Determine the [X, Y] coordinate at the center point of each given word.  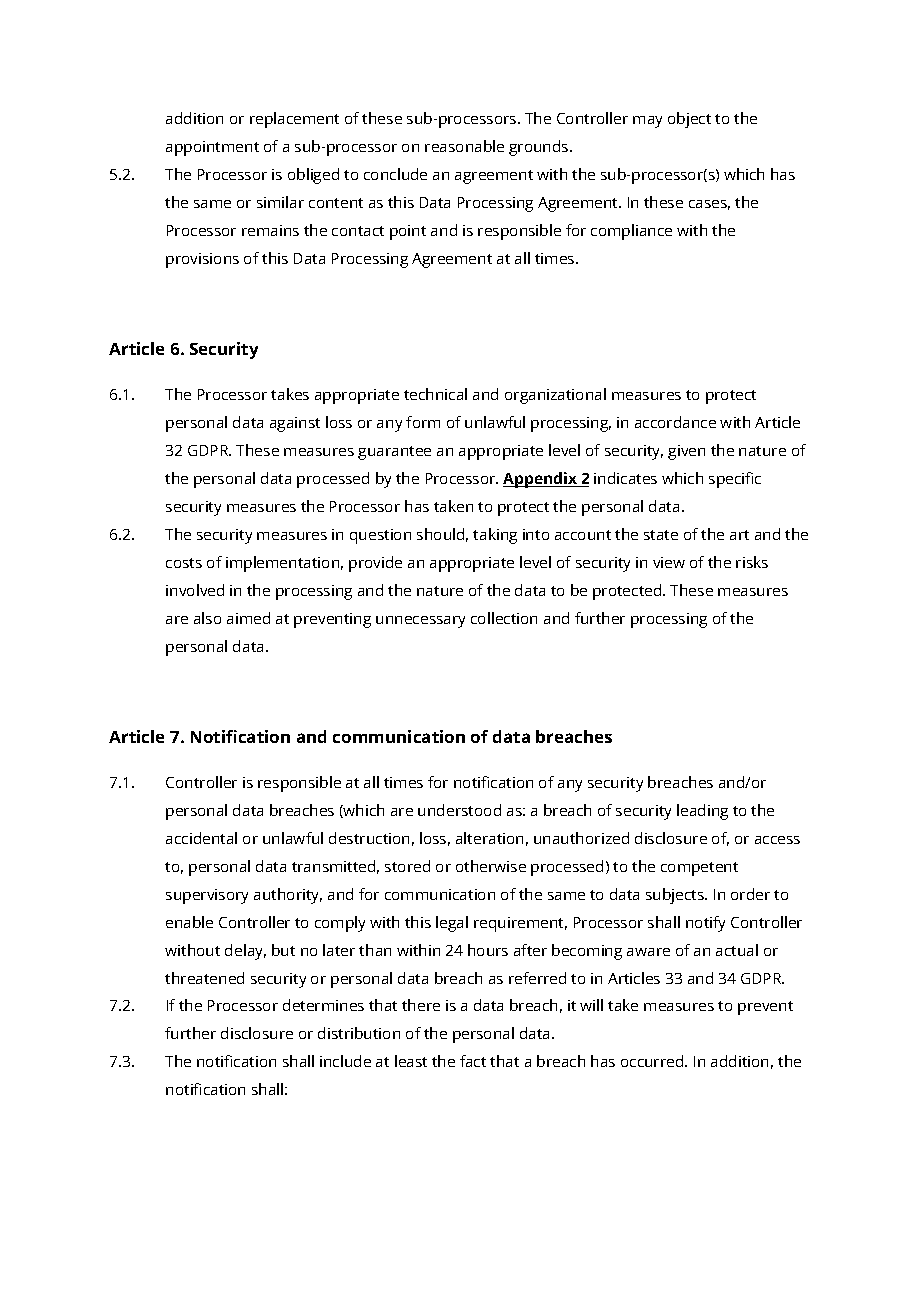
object [689, 120]
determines [323, 1005]
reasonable [464, 146]
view [669, 562]
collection [504, 618]
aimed [248, 618]
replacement [294, 120]
